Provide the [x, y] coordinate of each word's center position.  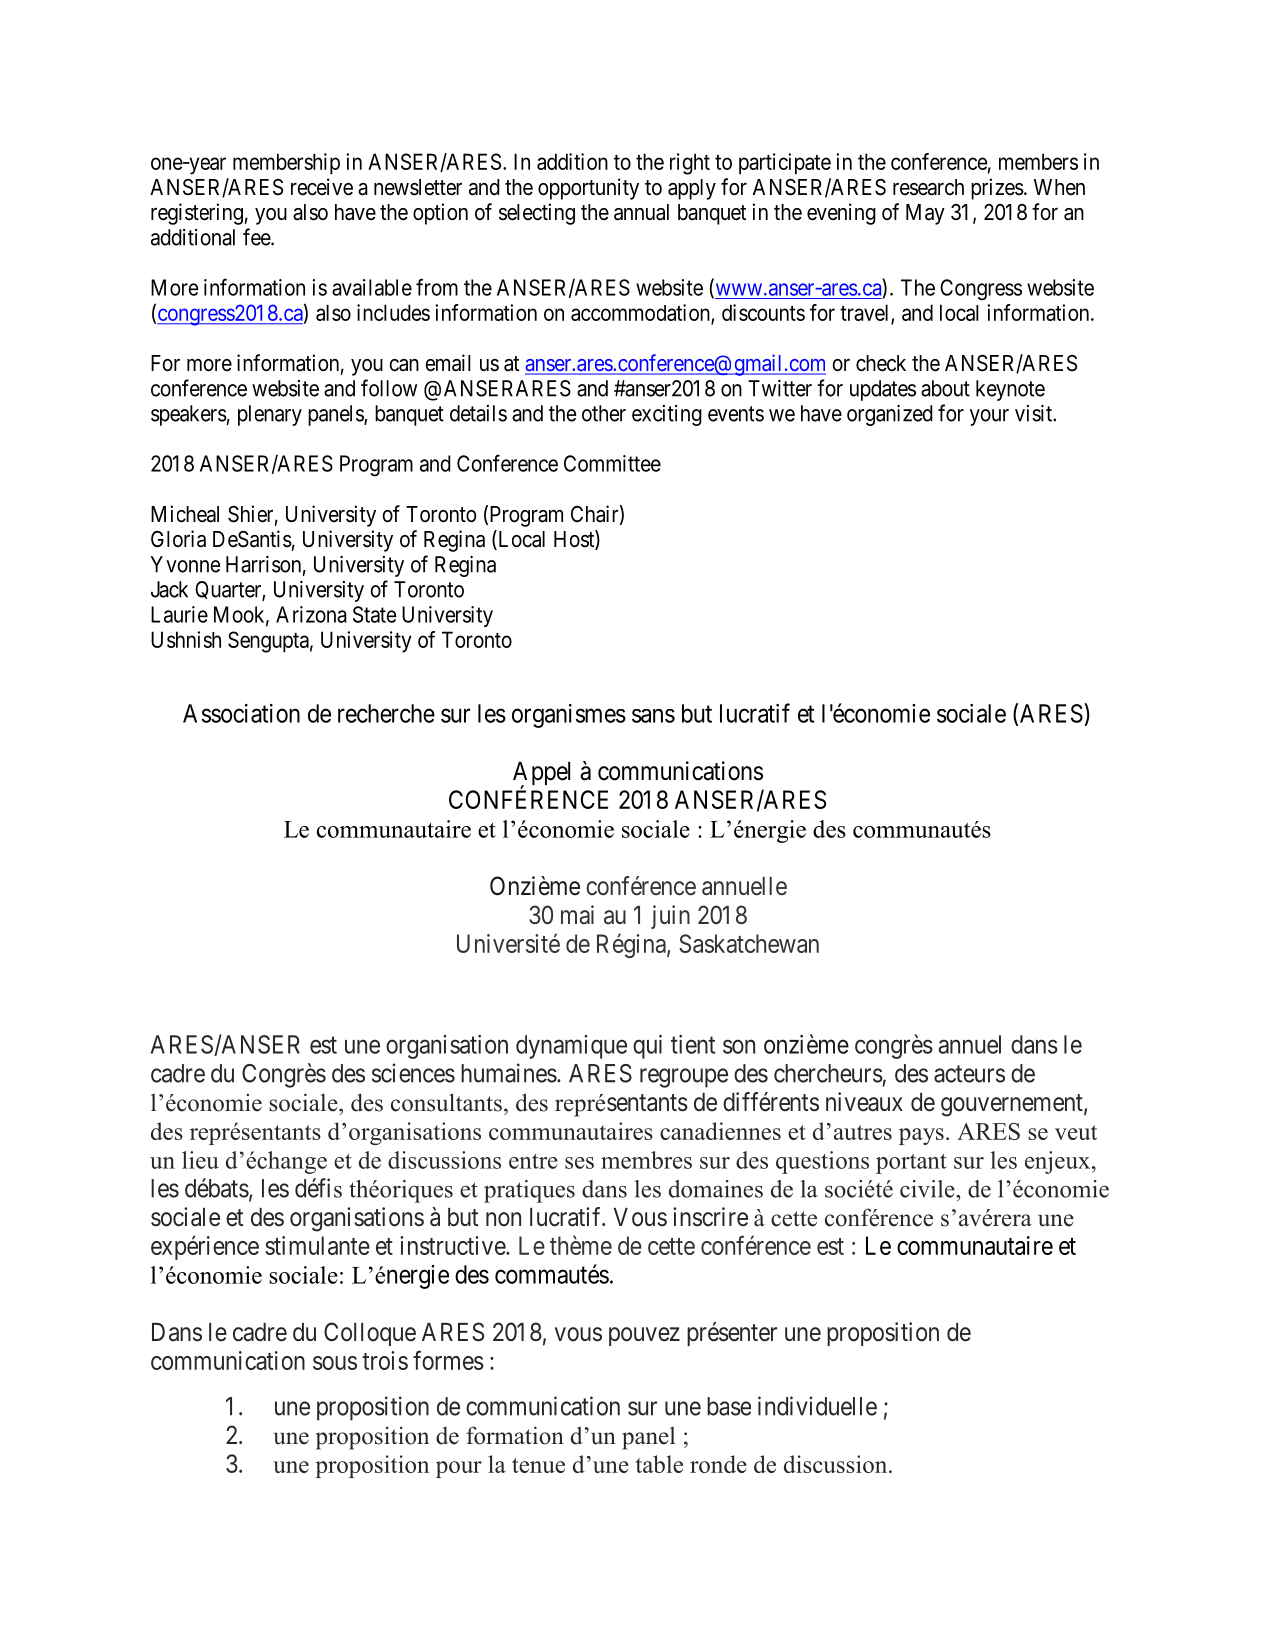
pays [921, 1136]
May [925, 214]
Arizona [311, 614]
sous [335, 1363]
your [989, 417]
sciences [413, 1073]
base [729, 1406]
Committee [612, 463]
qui [647, 1047]
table [659, 1464]
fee [257, 237]
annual [641, 212]
